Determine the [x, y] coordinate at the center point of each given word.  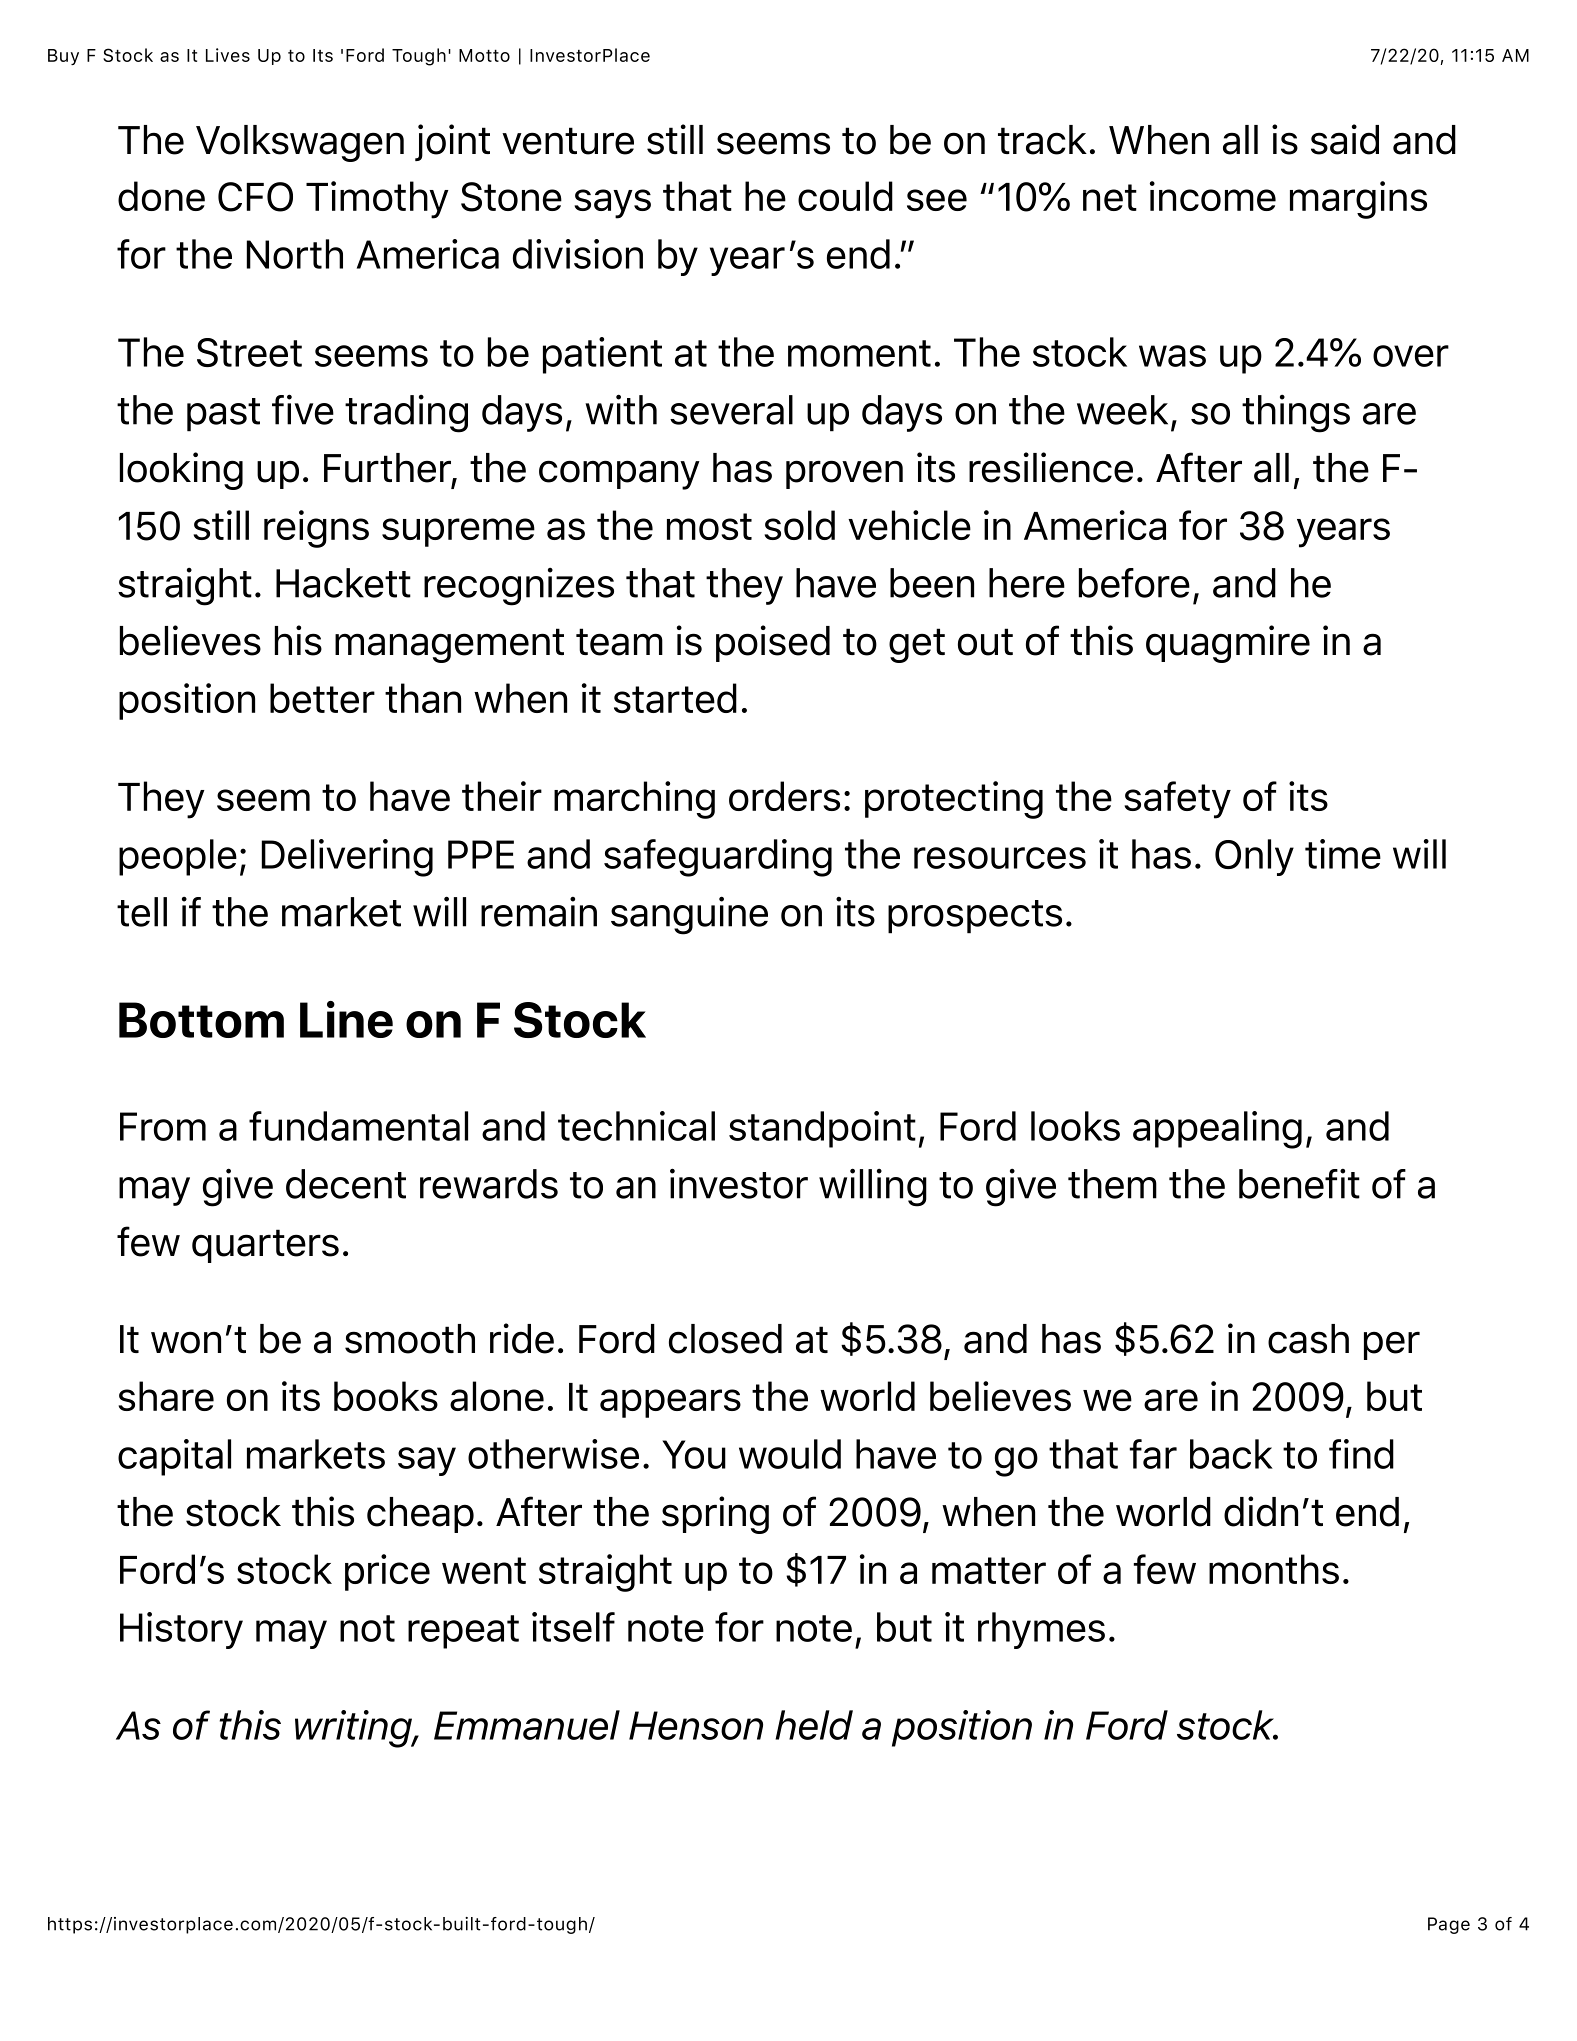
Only [1254, 857]
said [1345, 139]
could [845, 196]
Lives [228, 55]
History [181, 1630]
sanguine [689, 915]
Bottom [201, 1020]
